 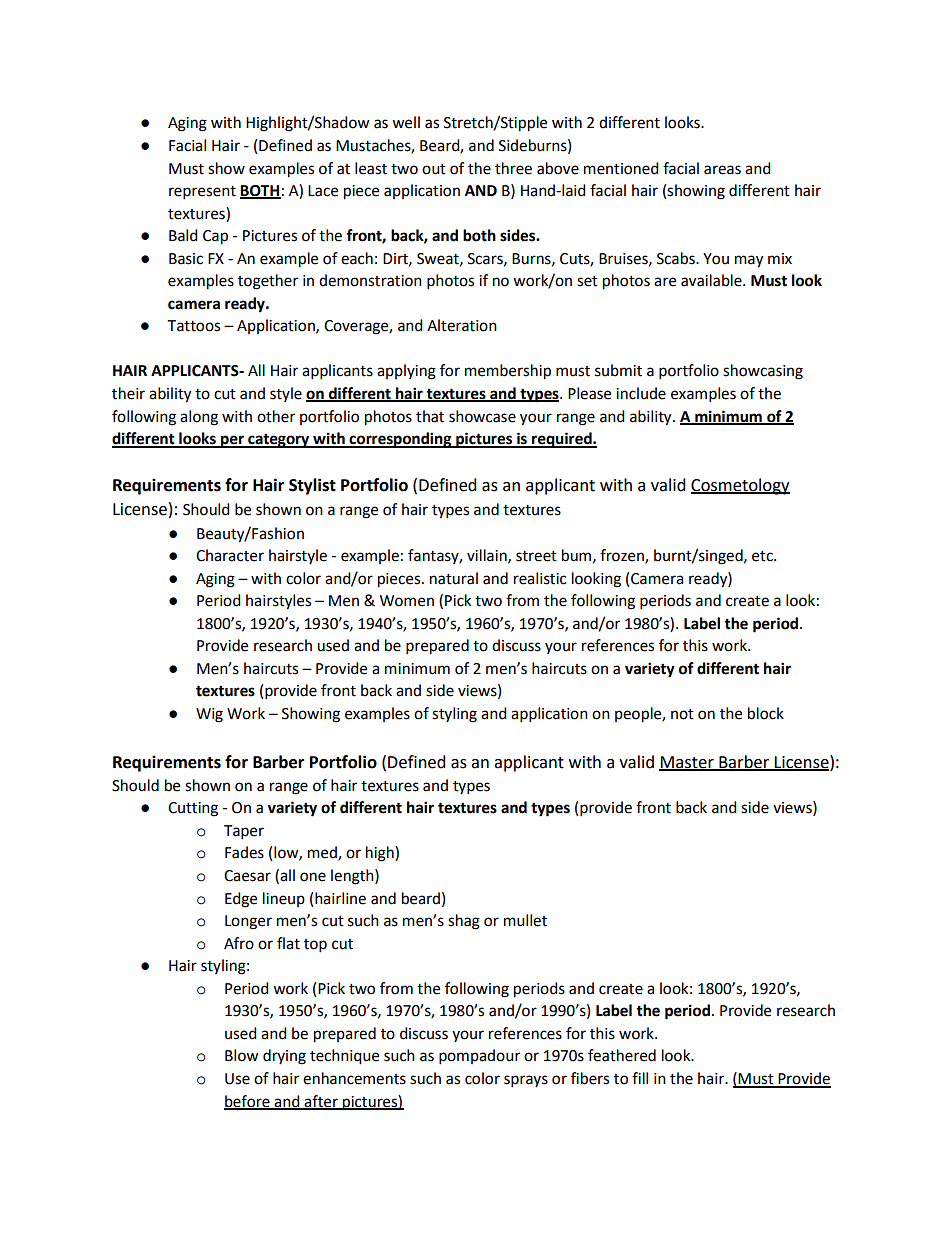 I want to click on areas, so click(x=722, y=170).
